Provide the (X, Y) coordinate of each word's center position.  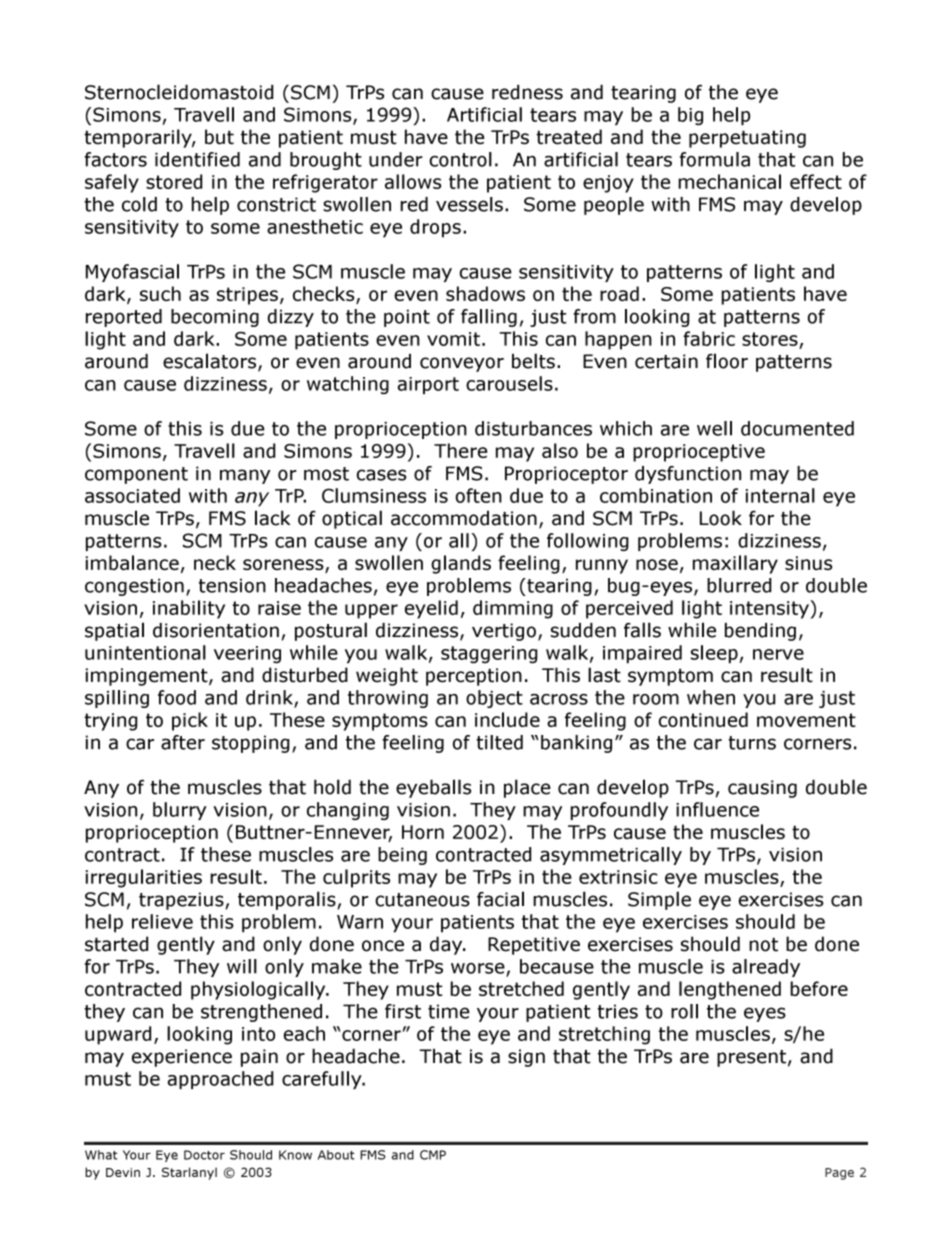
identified (197, 159)
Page (839, 1174)
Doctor (204, 1155)
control (460, 159)
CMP (433, 1155)
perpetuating (747, 139)
